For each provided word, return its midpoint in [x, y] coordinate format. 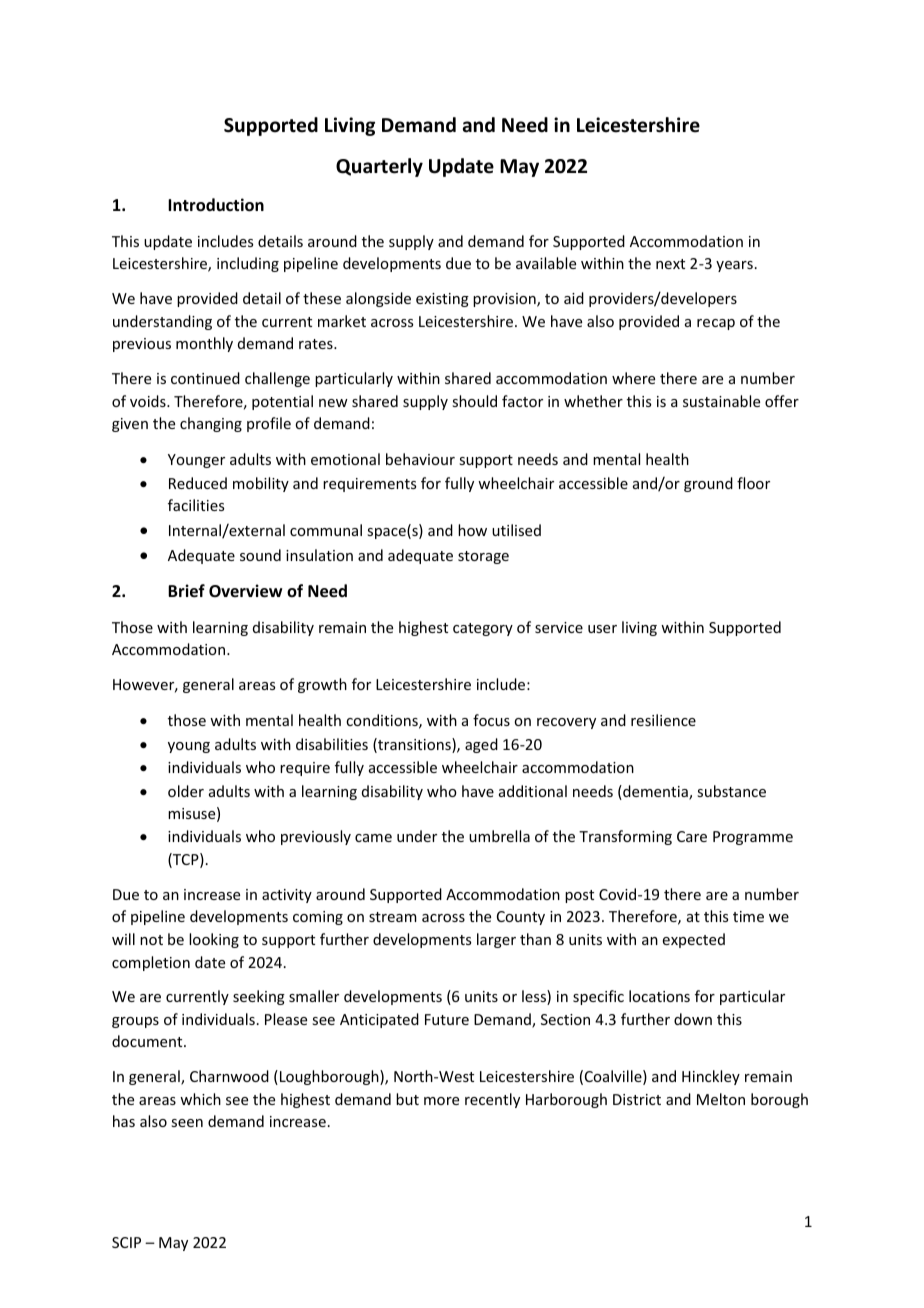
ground [708, 484]
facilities [196, 505]
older [186, 791]
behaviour [420, 459]
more [441, 1101]
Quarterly [379, 167]
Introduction [216, 205]
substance [731, 791]
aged [481, 745]
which [200, 1099]
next [670, 264]
